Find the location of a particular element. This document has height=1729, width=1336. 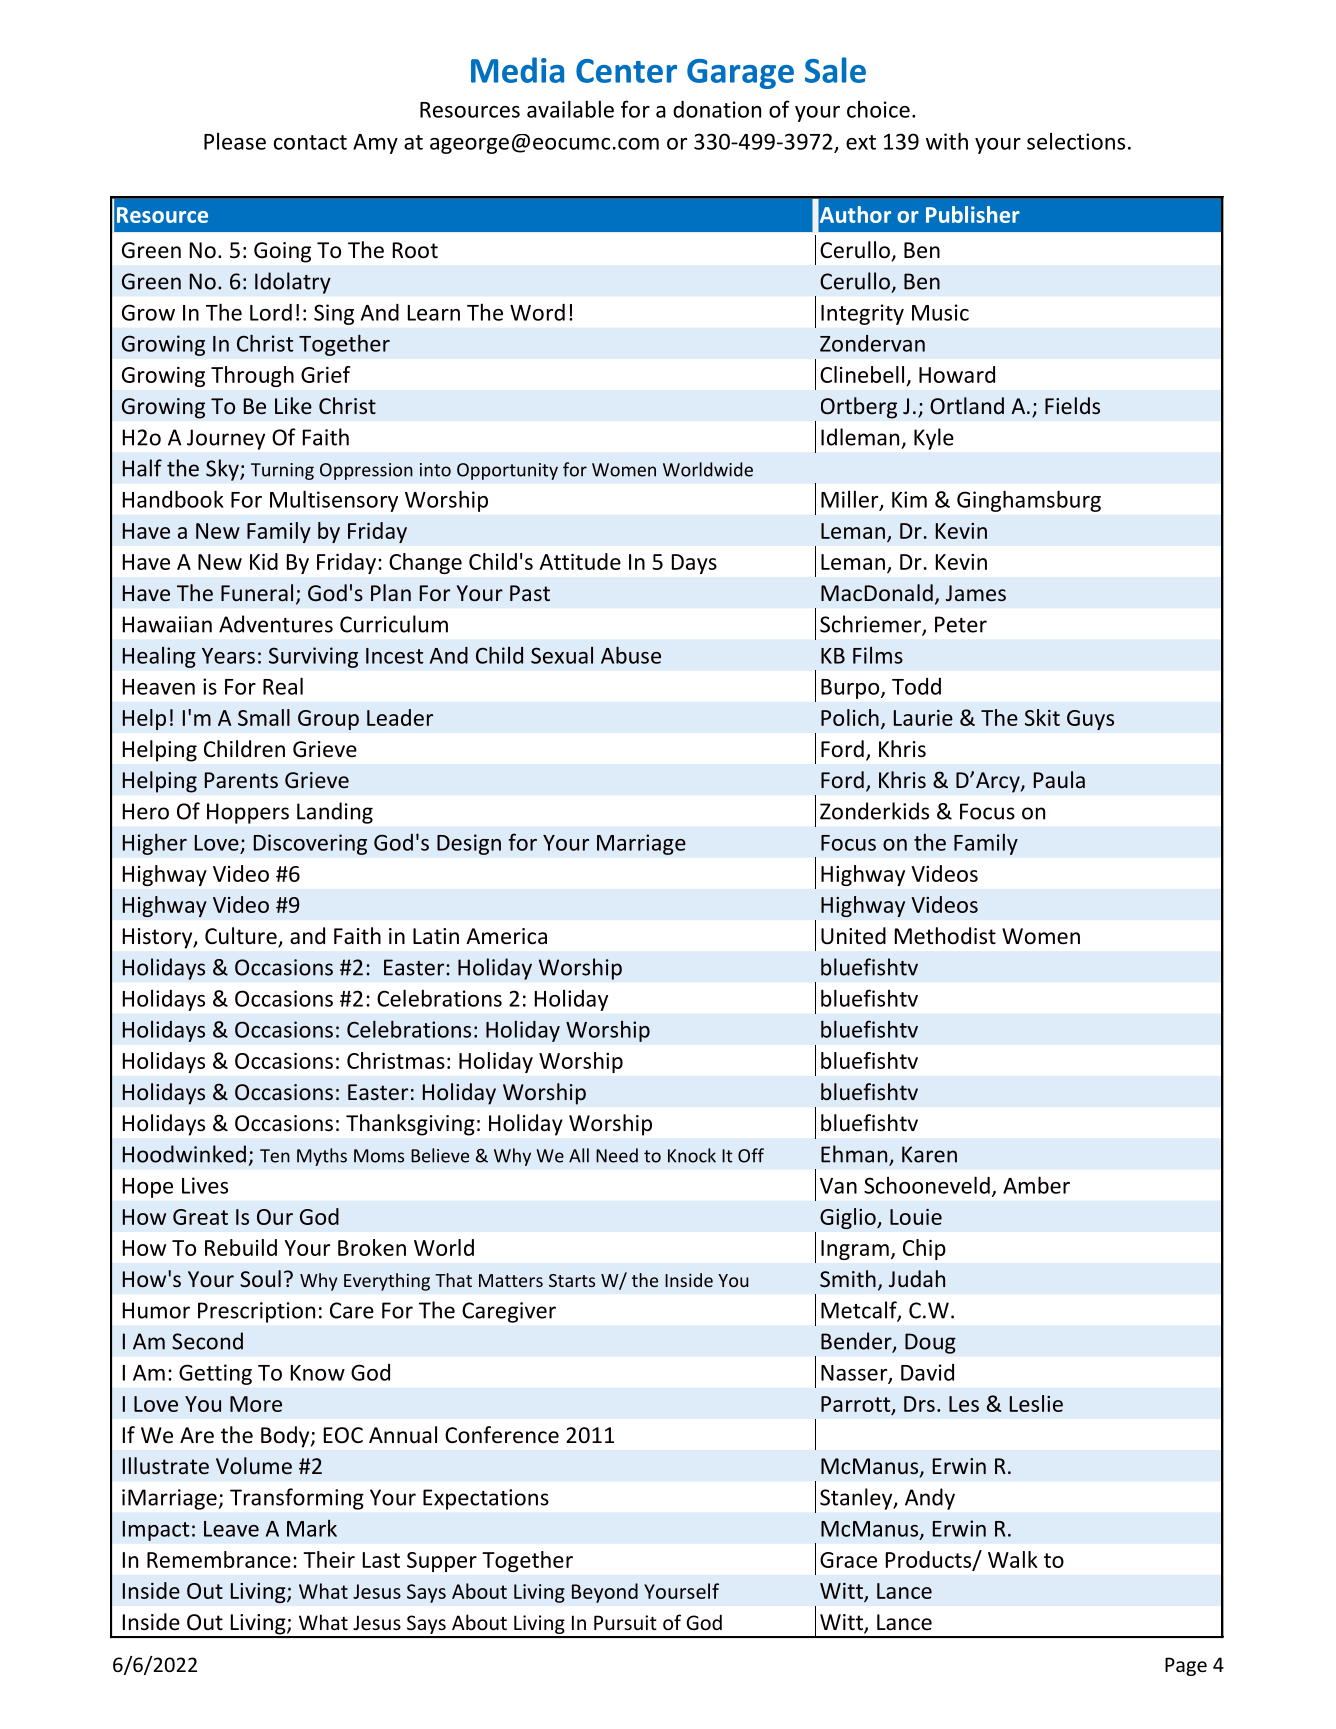

Discovering is located at coordinates (310, 844).
